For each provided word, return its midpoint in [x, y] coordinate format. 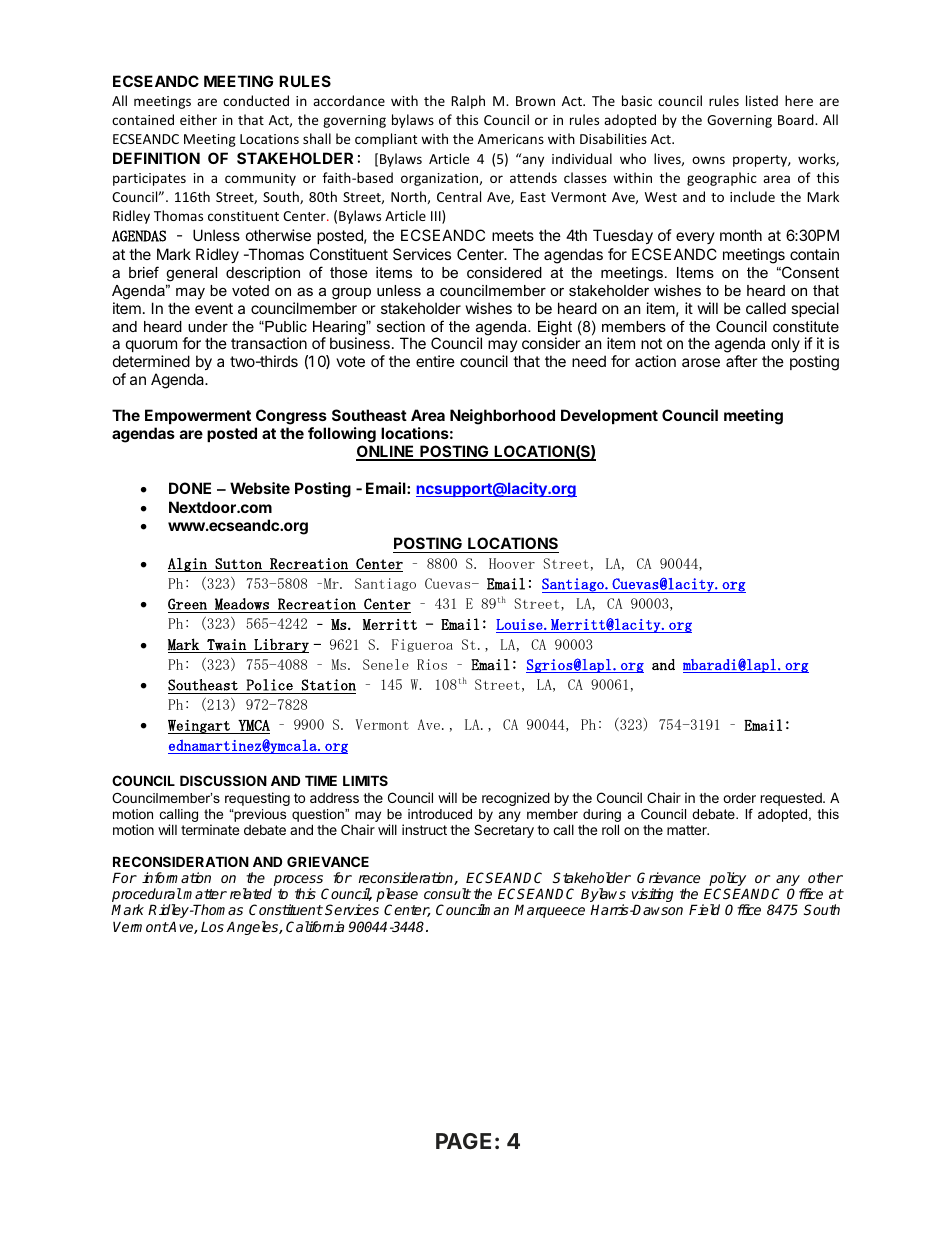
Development [609, 416]
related [251, 893]
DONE [190, 488]
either [198, 119]
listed [762, 100]
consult [447, 893]
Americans [511, 139]
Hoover [512, 563]
